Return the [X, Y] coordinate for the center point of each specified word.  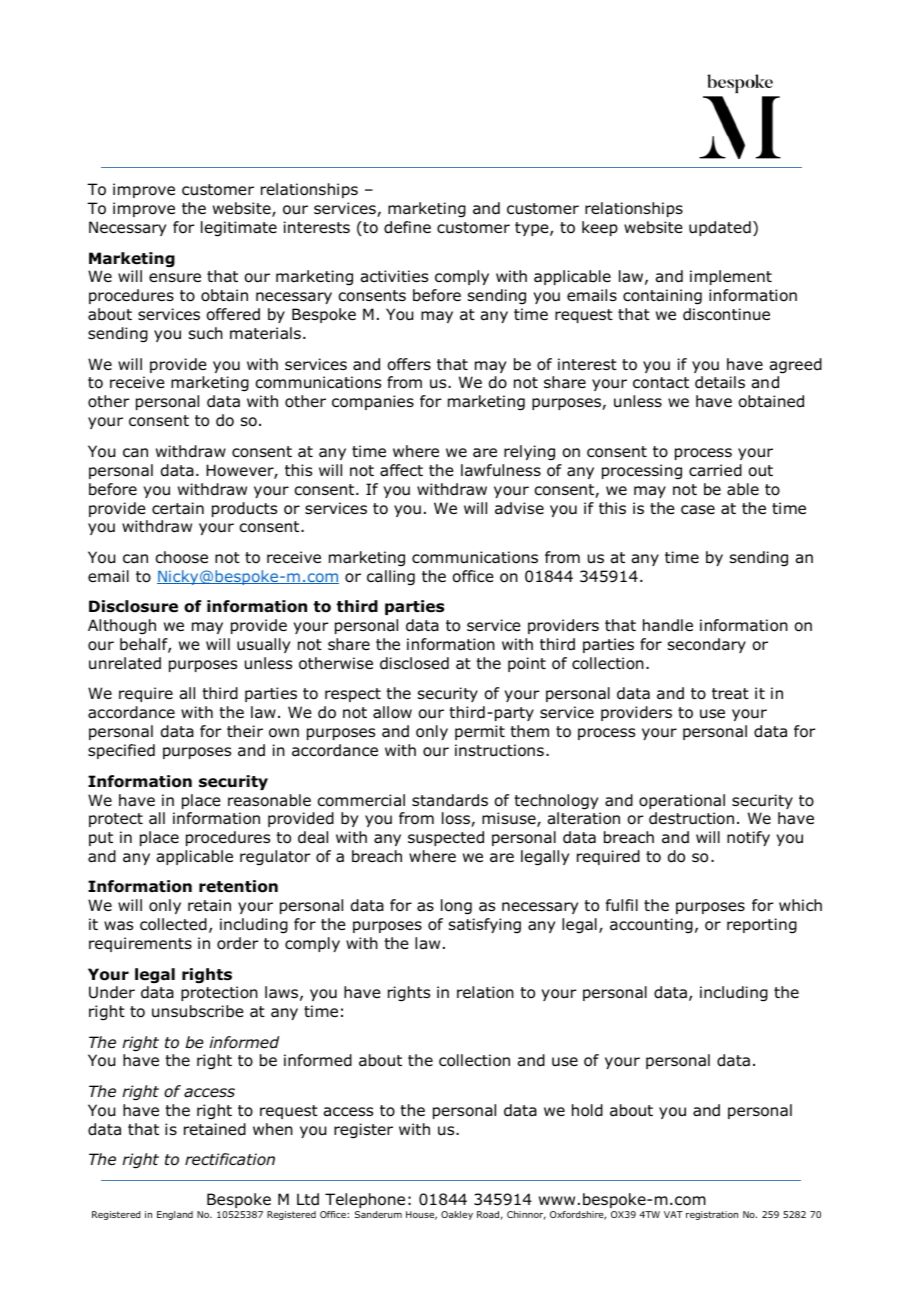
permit [480, 732]
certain [178, 508]
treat [730, 694]
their [245, 731]
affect [401, 470]
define [407, 227]
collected [173, 924]
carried [715, 470]
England [175, 1215]
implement [731, 277]
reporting [762, 926]
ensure [175, 278]
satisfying [485, 926]
